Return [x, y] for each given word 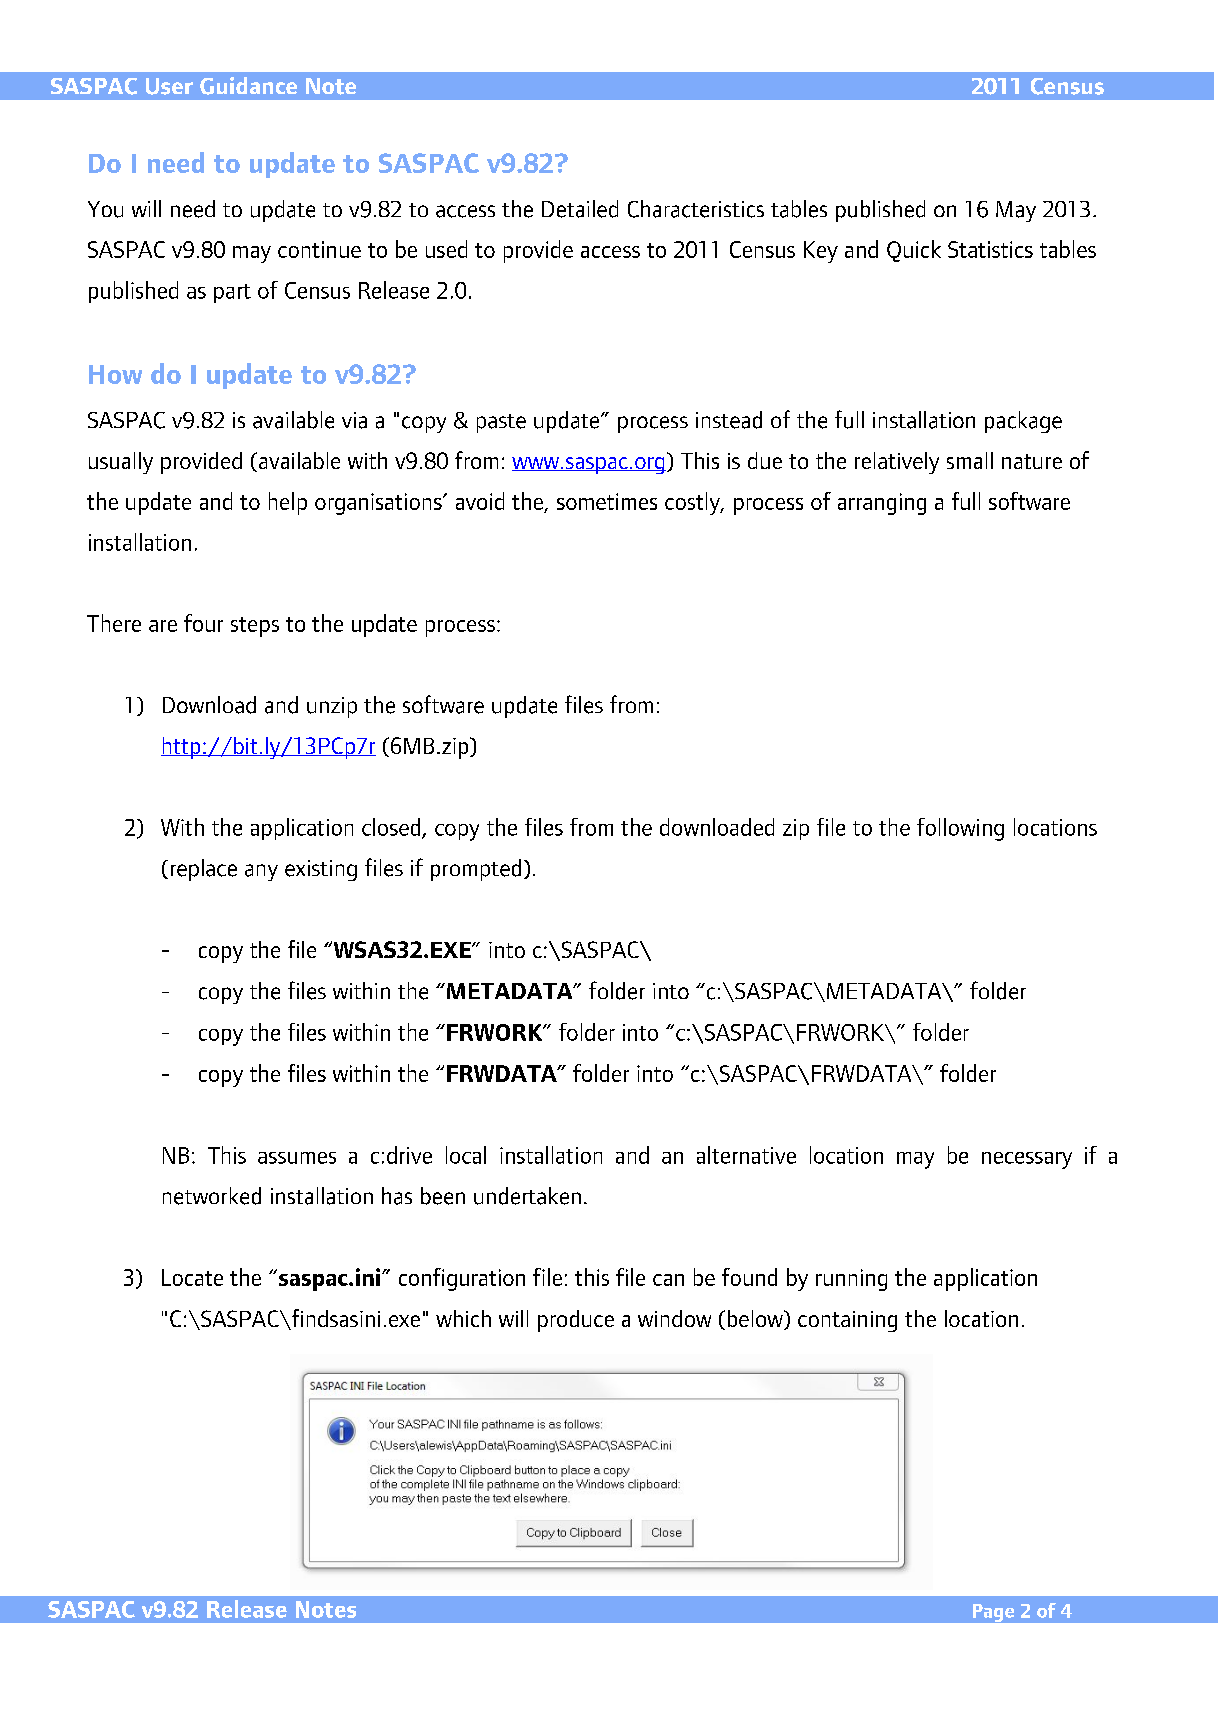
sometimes [607, 501]
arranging [882, 504]
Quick [914, 251]
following [960, 829]
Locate [192, 1277]
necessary [1027, 1160]
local [466, 1155]
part [232, 293]
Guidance [248, 86]
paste [501, 423]
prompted [476, 870]
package [1023, 422]
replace [204, 870]
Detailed [580, 209]
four [203, 623]
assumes [297, 1158]
